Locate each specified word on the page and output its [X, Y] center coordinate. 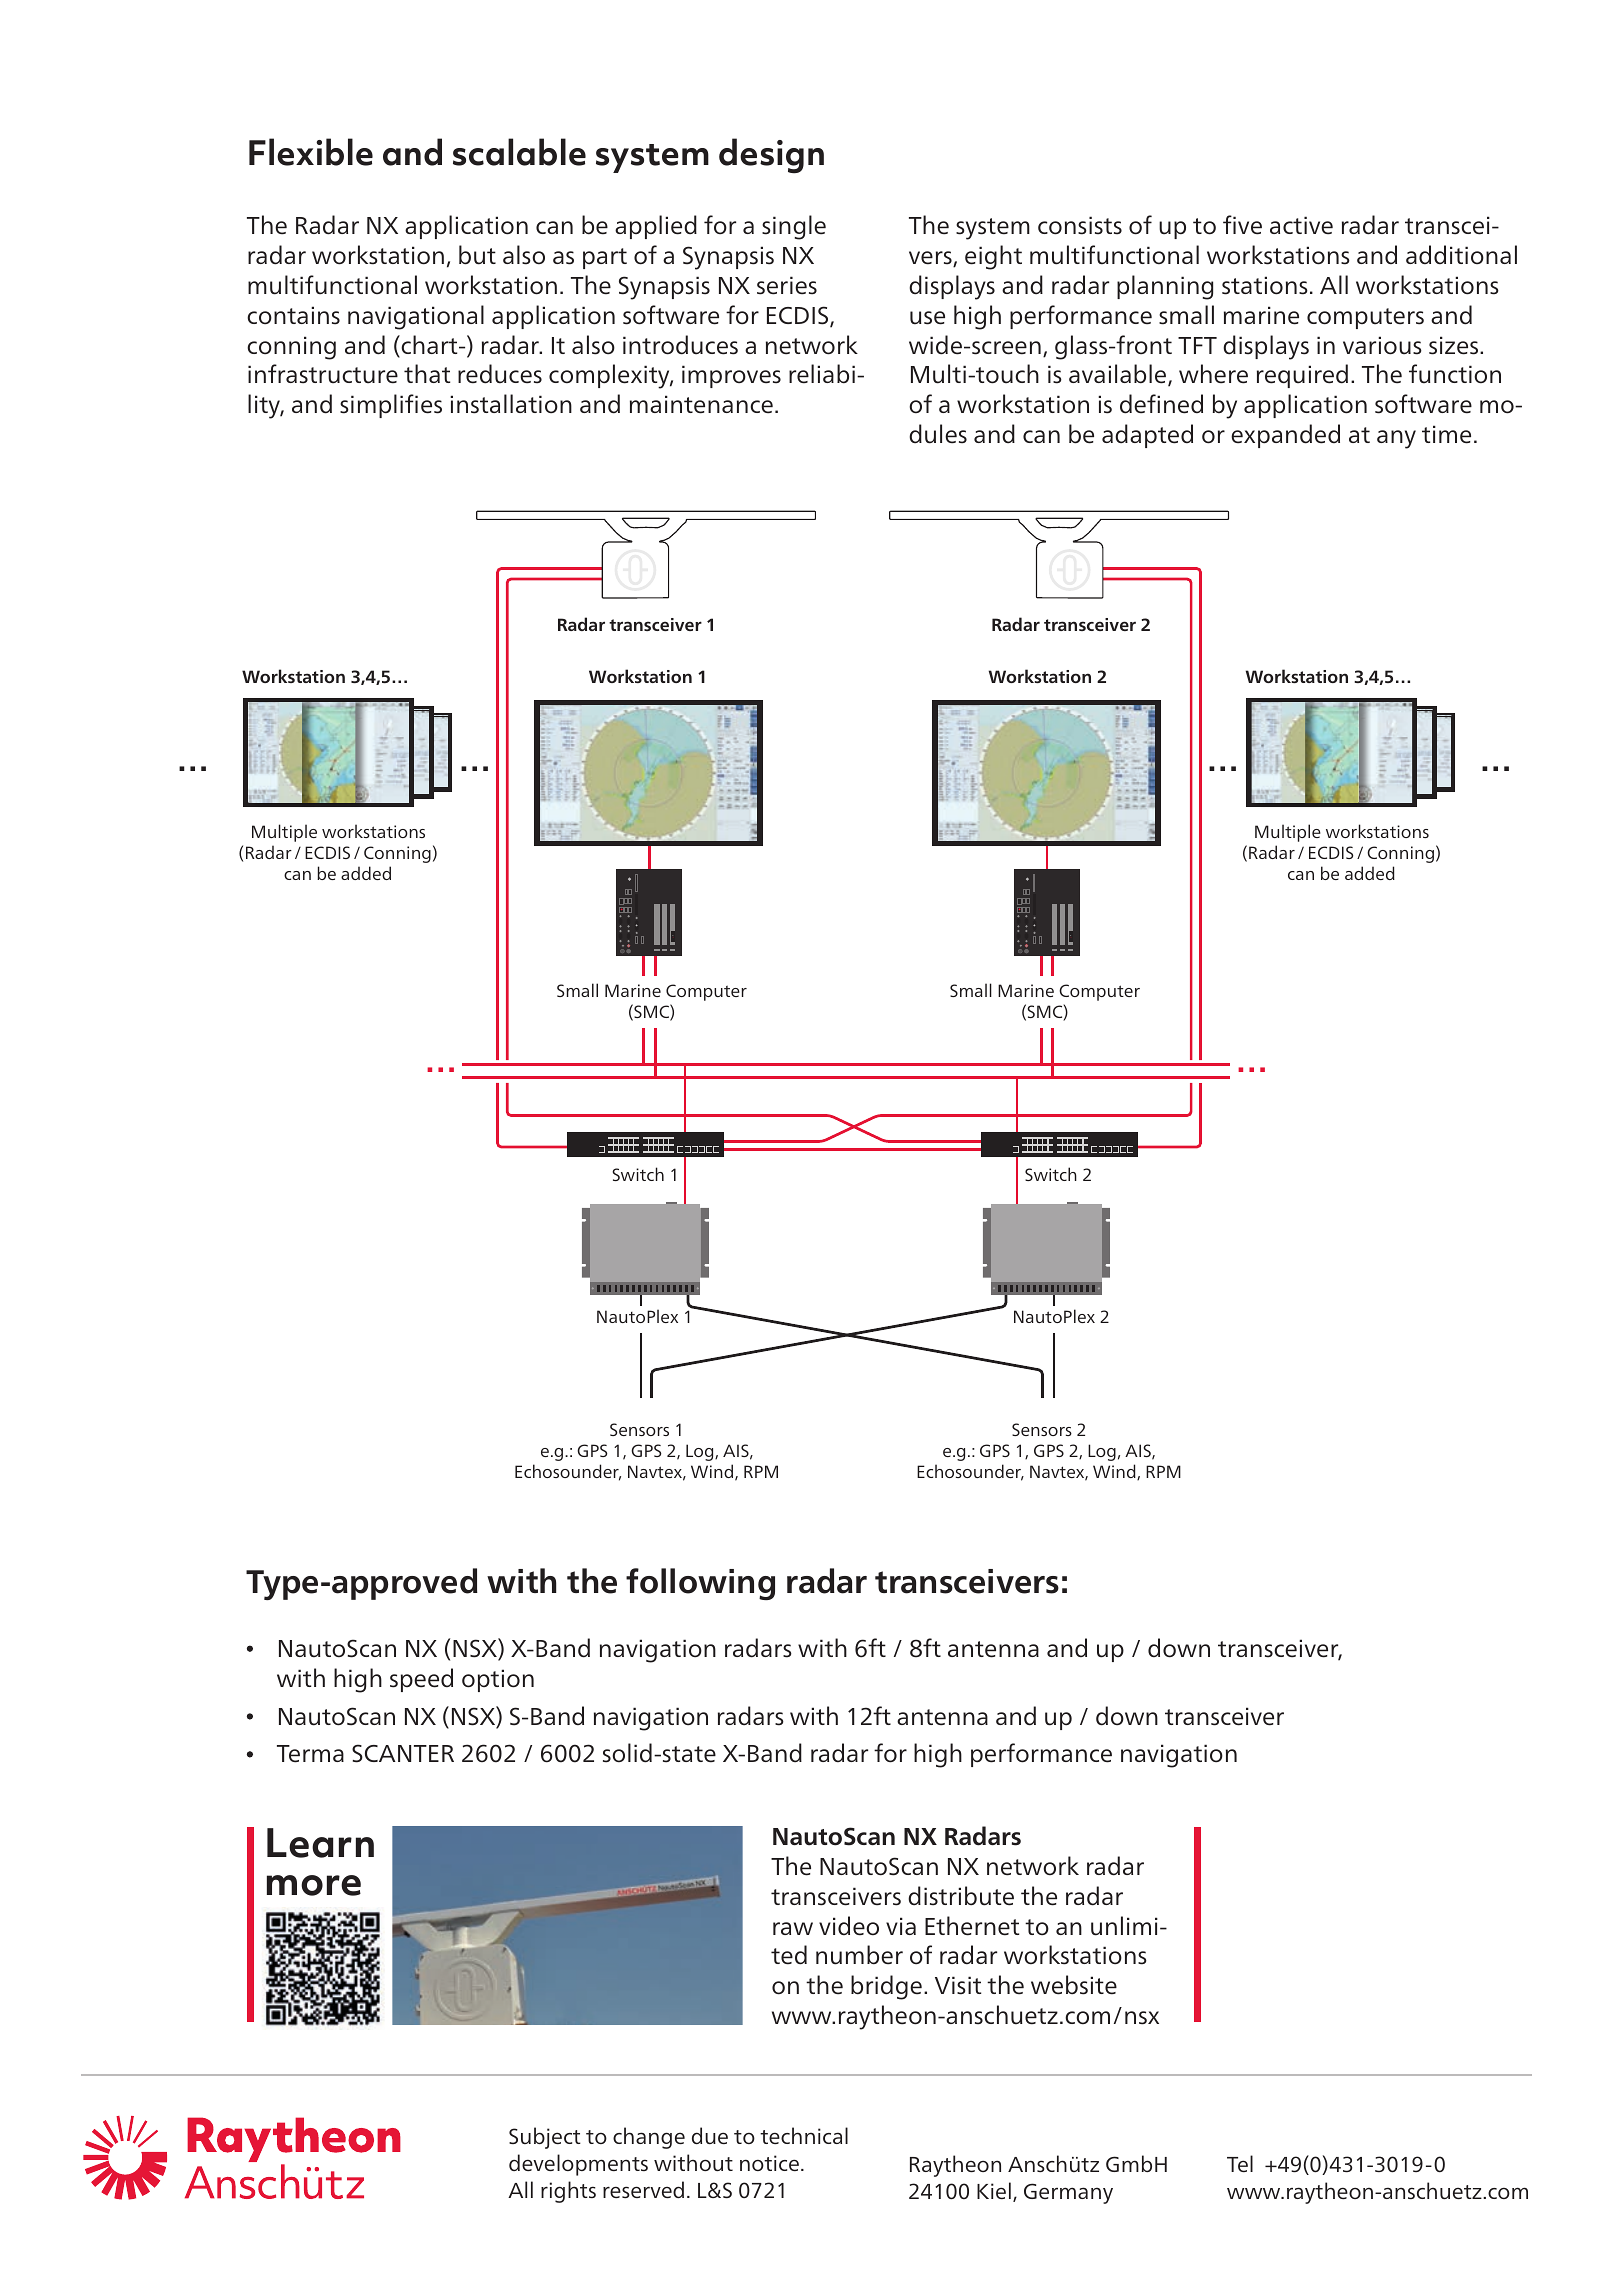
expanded [1285, 436]
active [1301, 225]
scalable [519, 152]
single [794, 227]
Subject [545, 2138]
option [498, 1680]
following [700, 1584]
